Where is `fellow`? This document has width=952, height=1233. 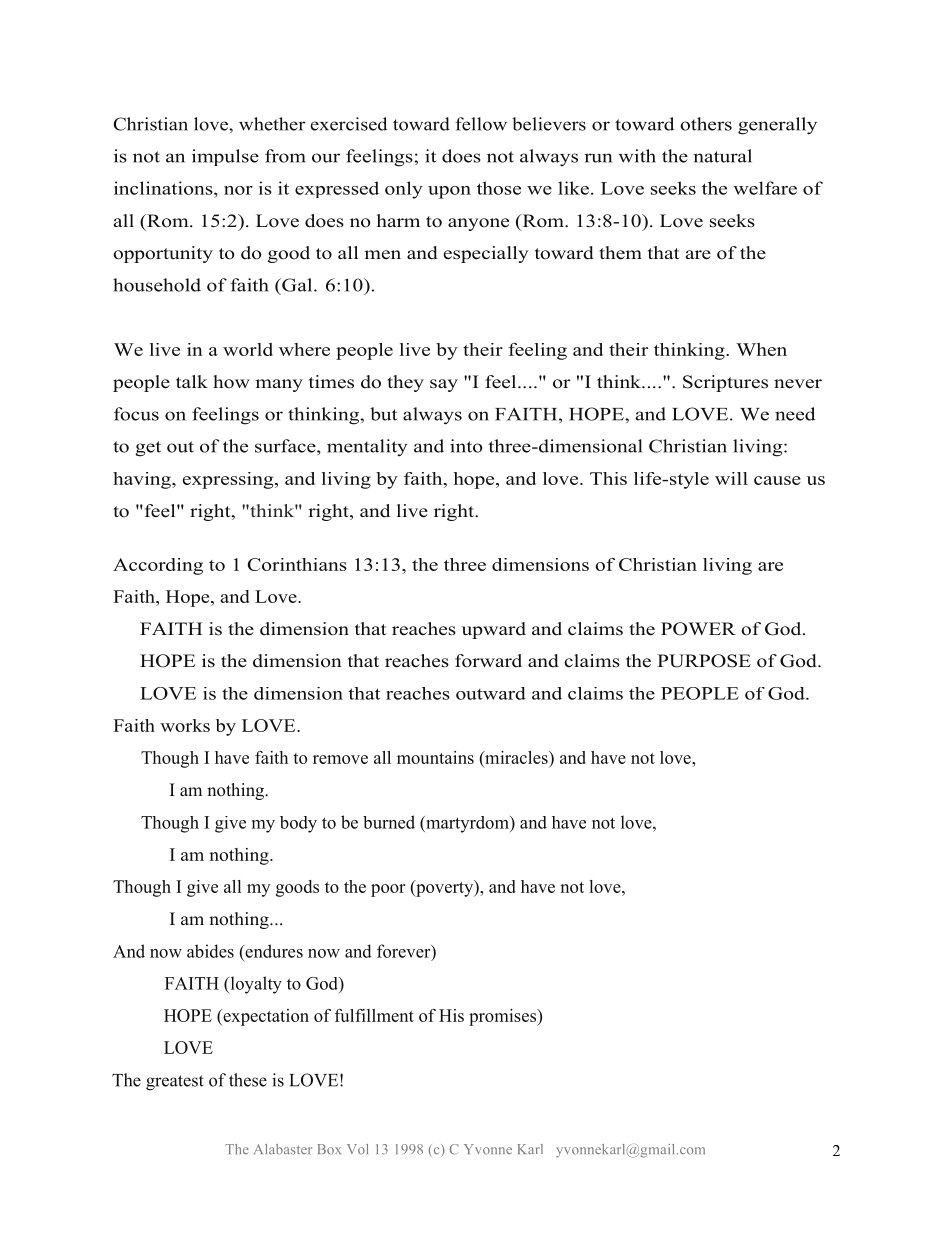
fellow is located at coordinates (481, 124).
